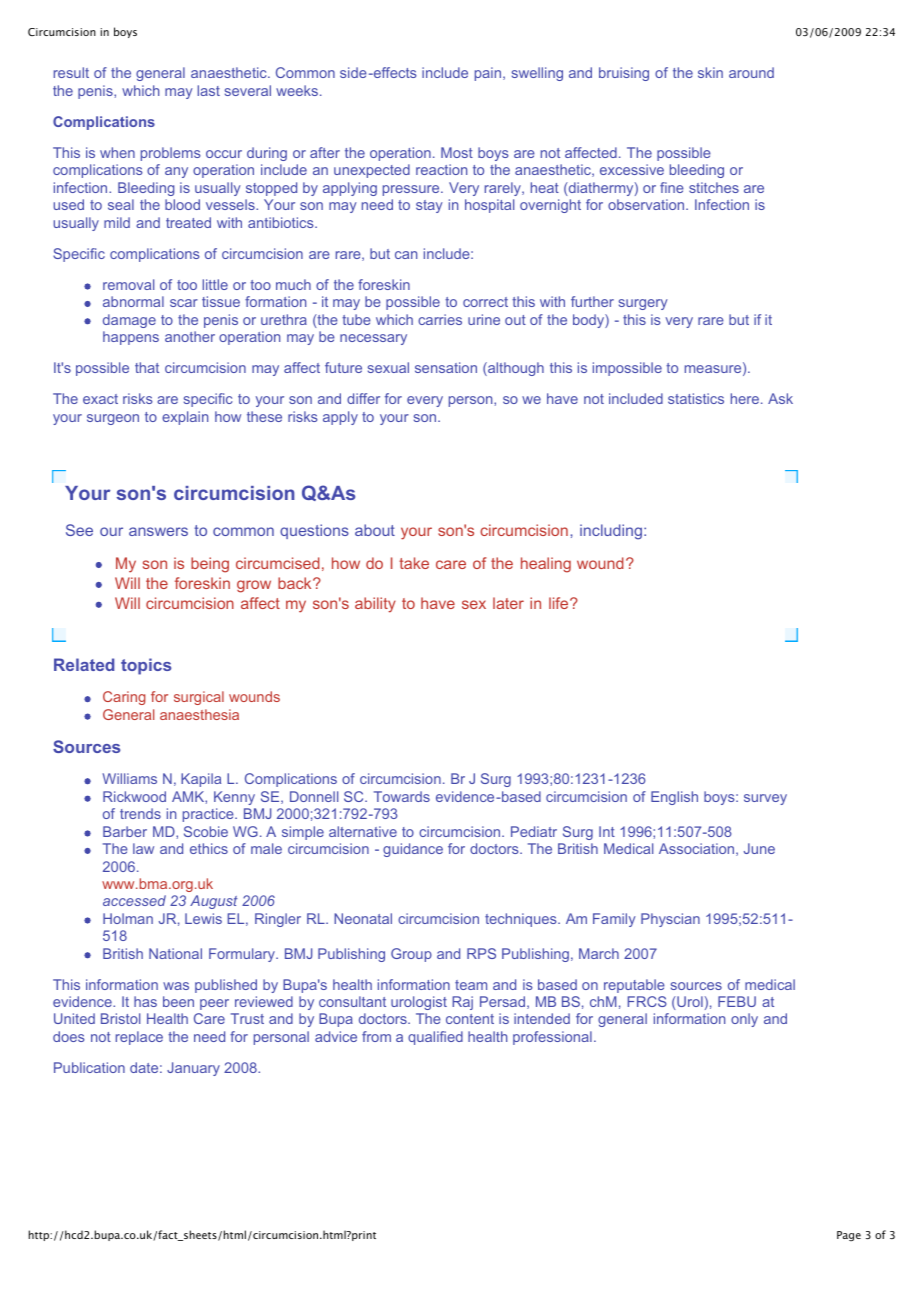 This screenshot has width=924, height=1308. What do you see at coordinates (446, 367) in the screenshot?
I see `sensation` at bounding box center [446, 367].
